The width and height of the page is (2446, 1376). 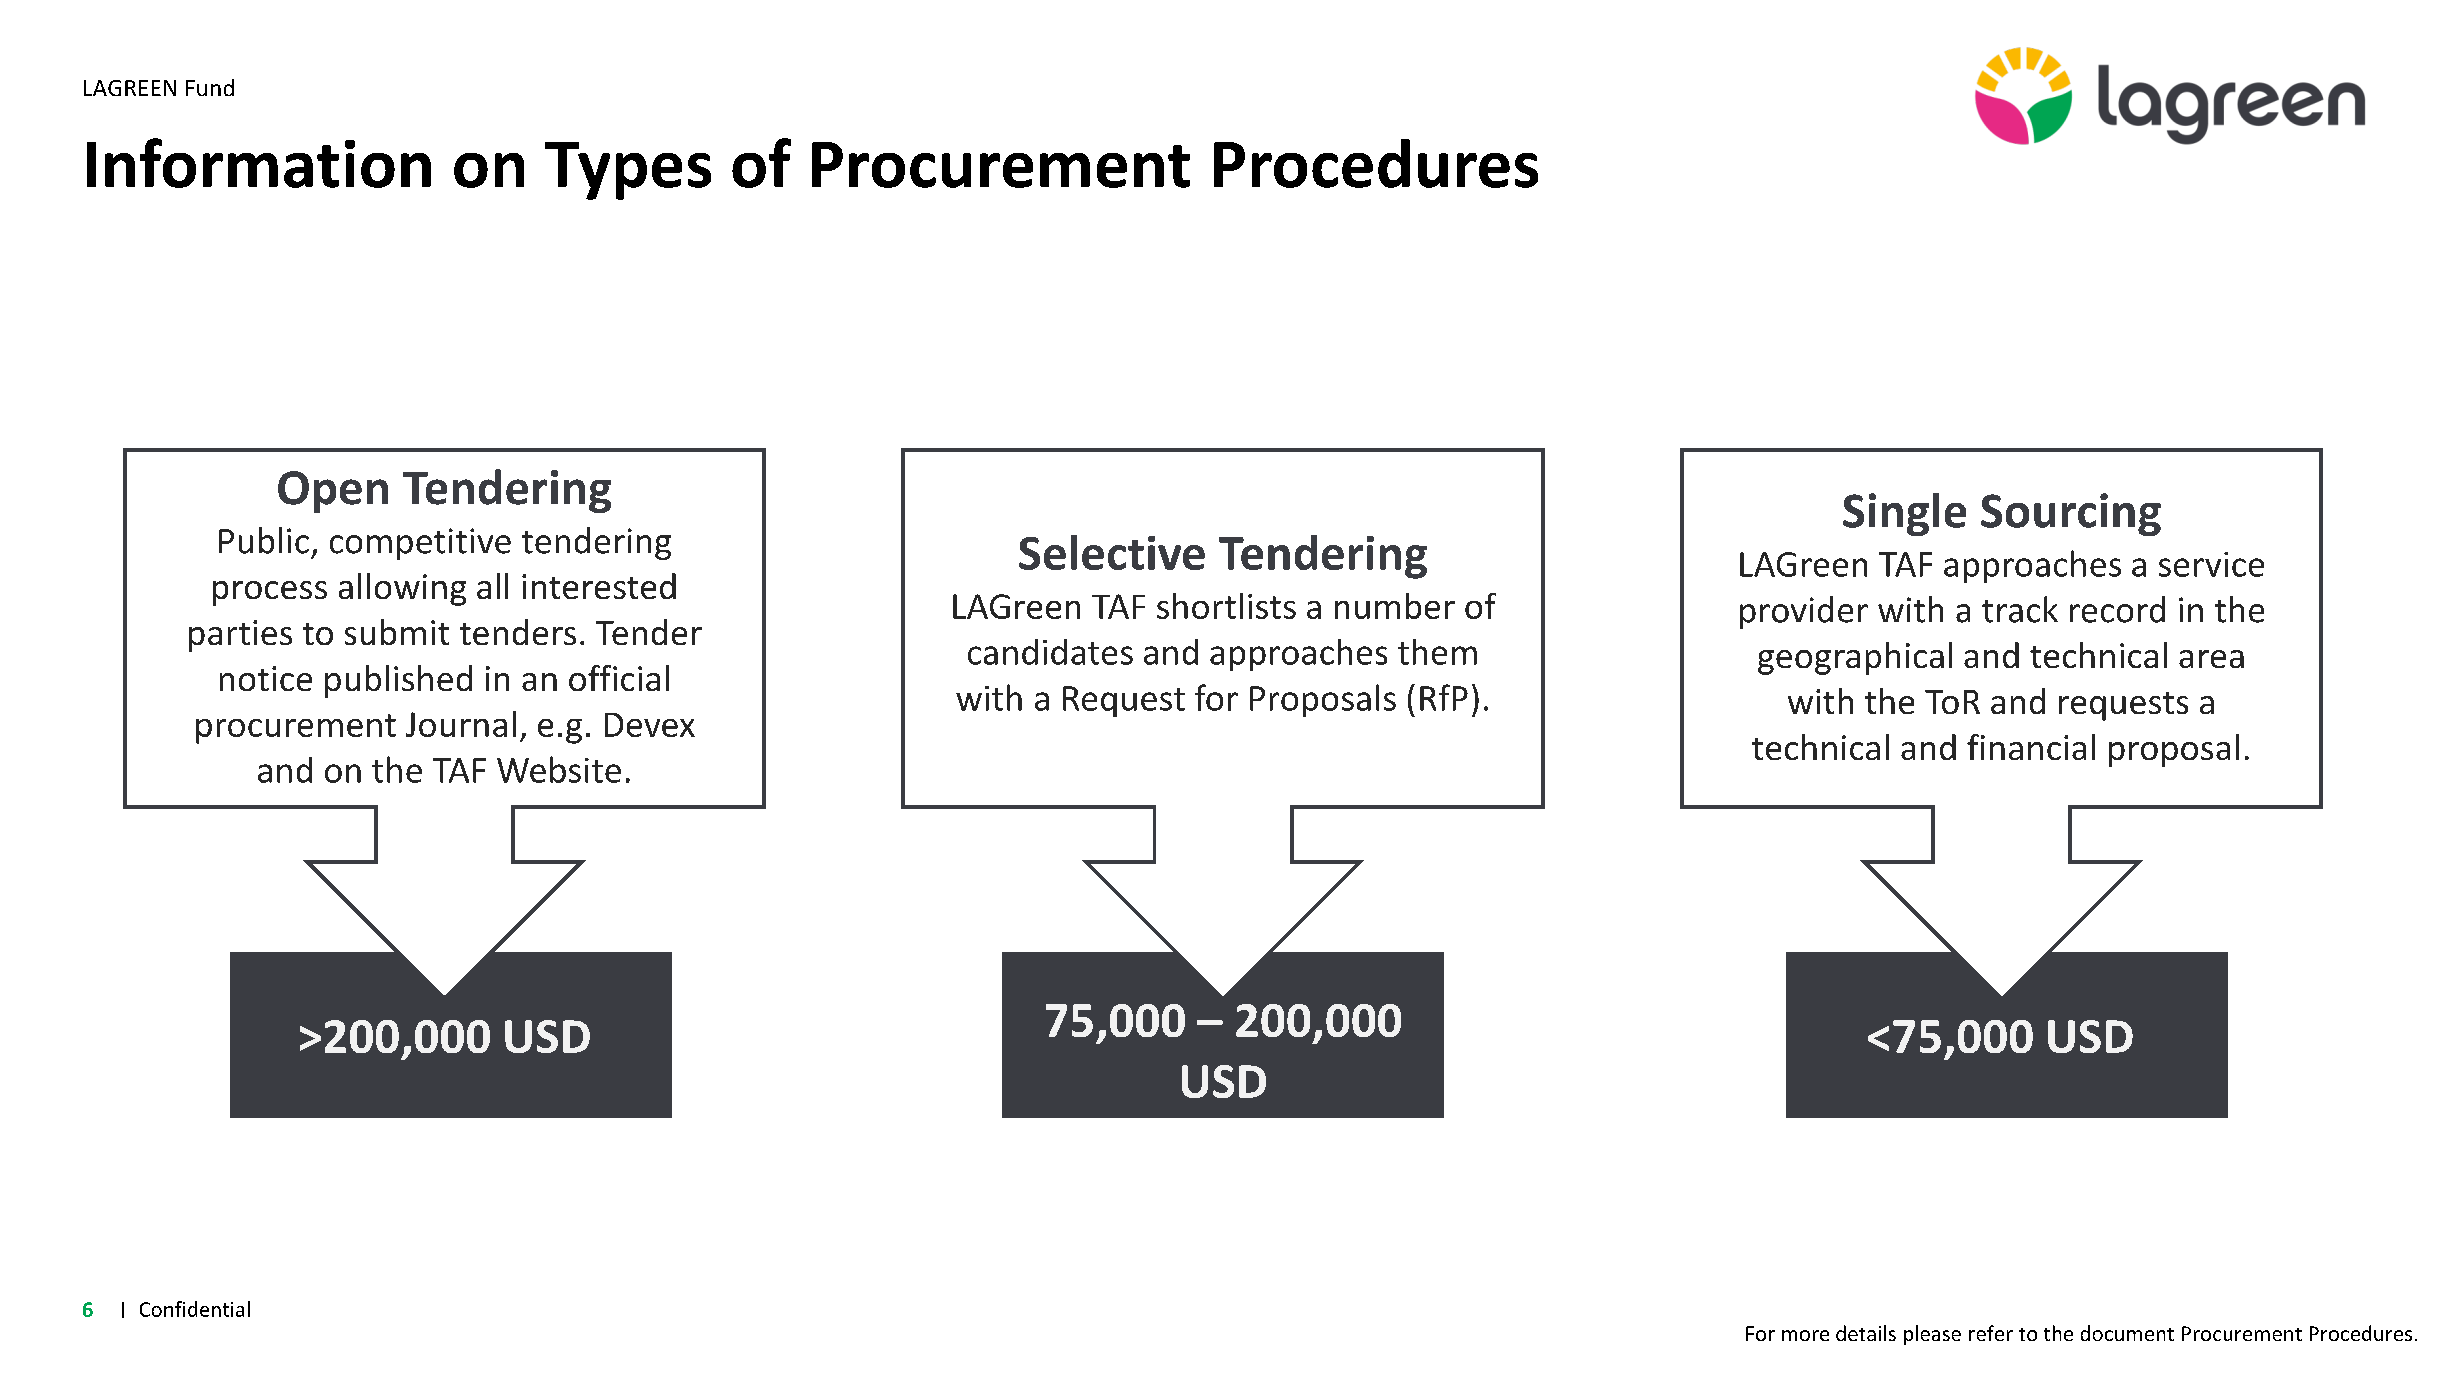 What do you see at coordinates (1112, 552) in the page?
I see `Selective` at bounding box center [1112, 552].
